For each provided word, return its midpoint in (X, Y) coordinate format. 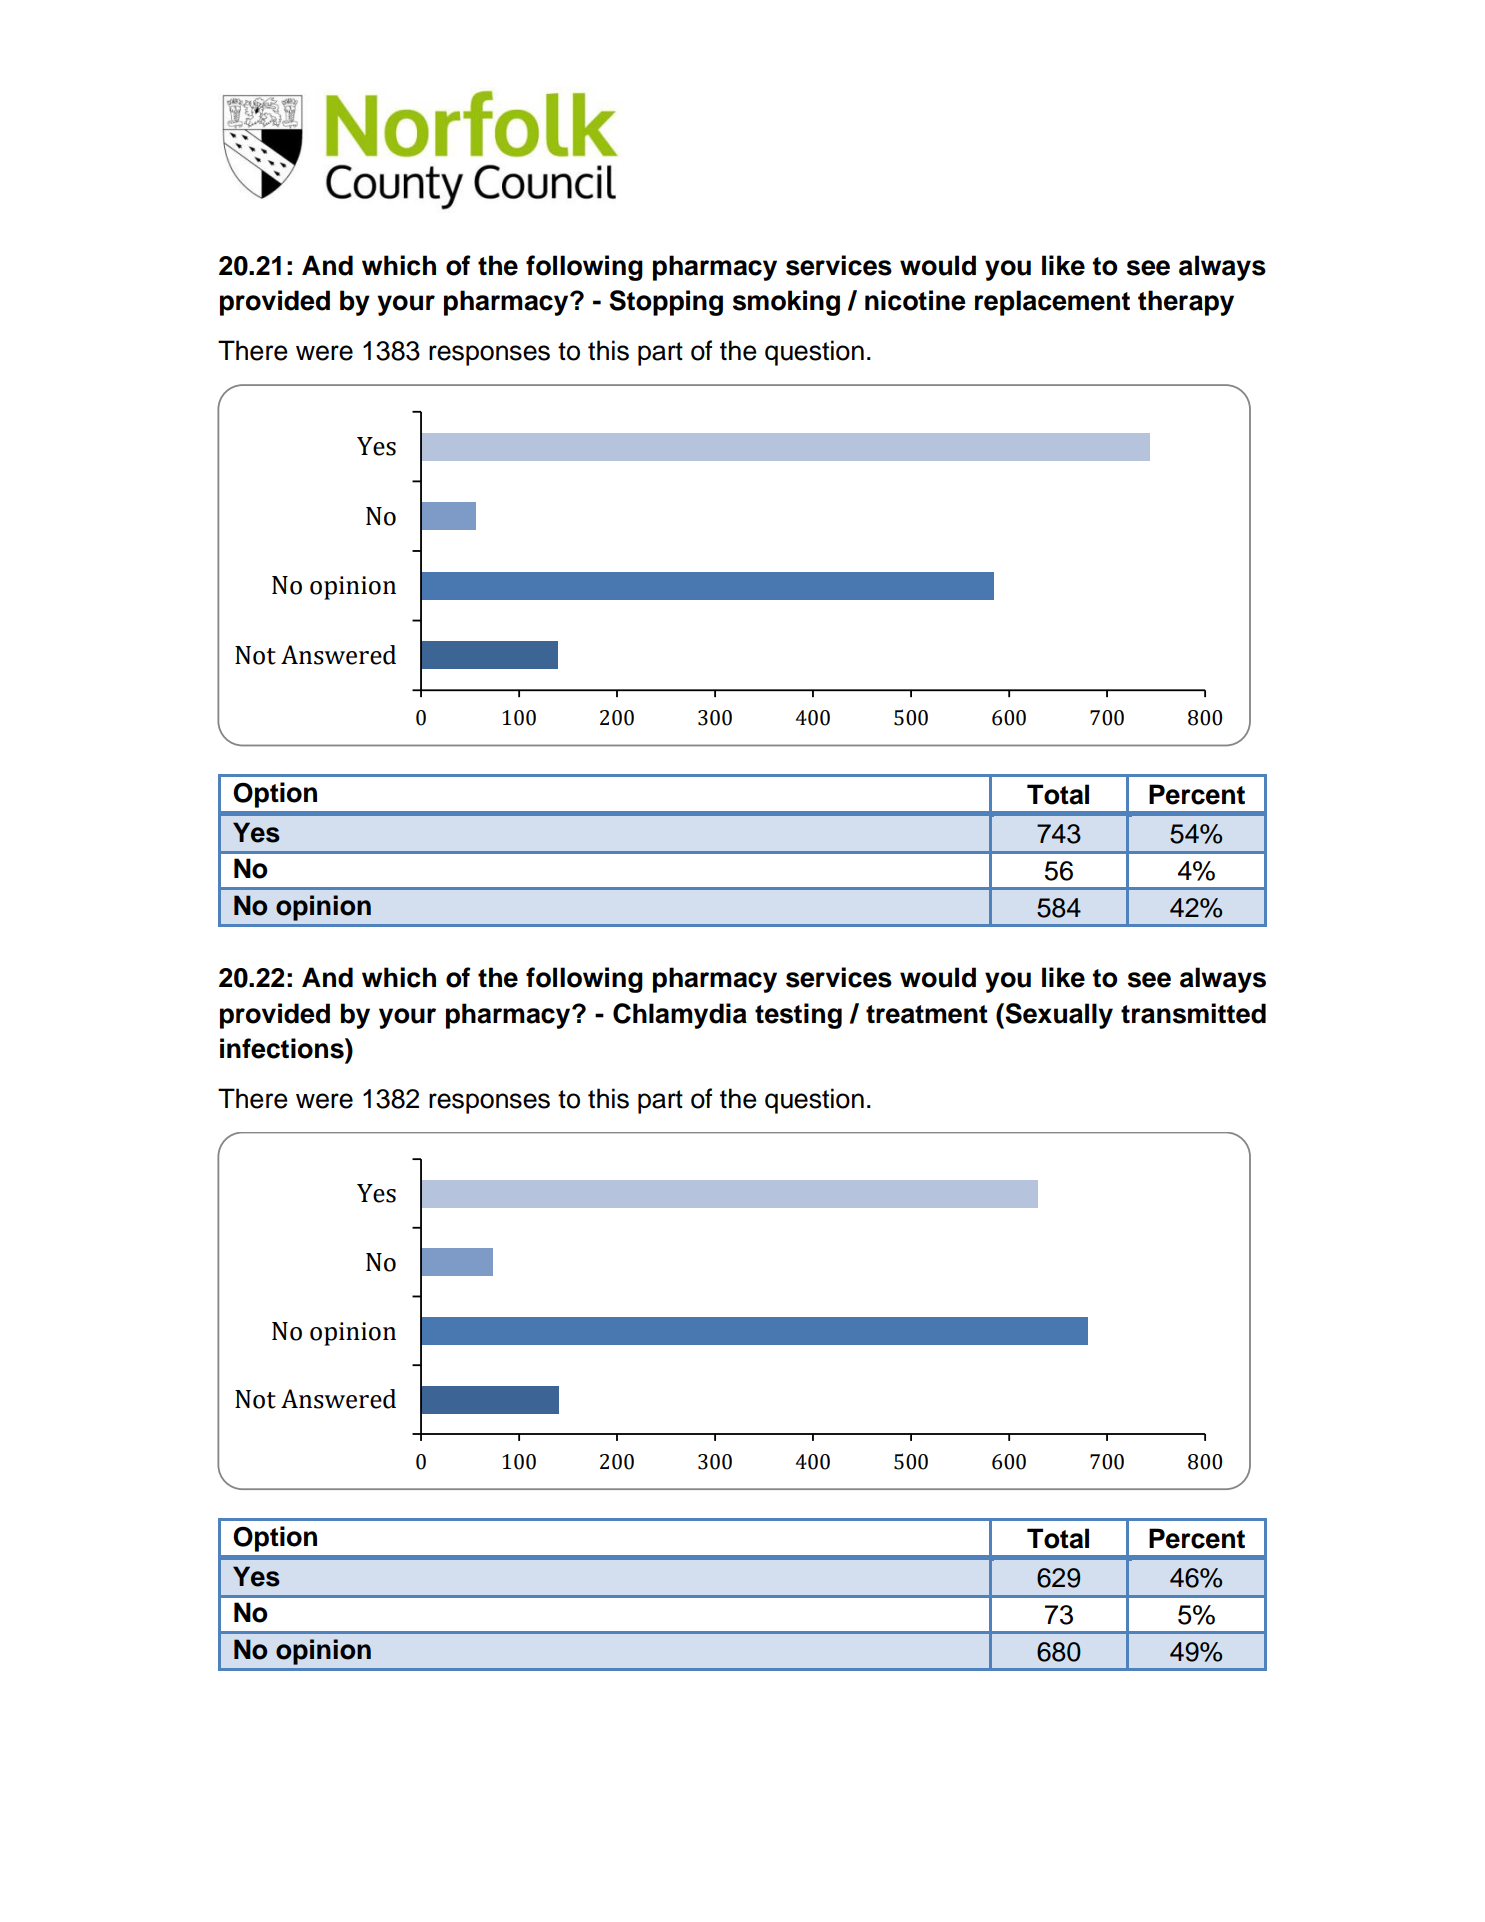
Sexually (1059, 1016)
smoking (786, 303)
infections (283, 1048)
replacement (1052, 303)
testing (798, 1016)
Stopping (666, 303)
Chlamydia (680, 1016)
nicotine (915, 300)
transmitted (1193, 1013)
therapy (1186, 303)
